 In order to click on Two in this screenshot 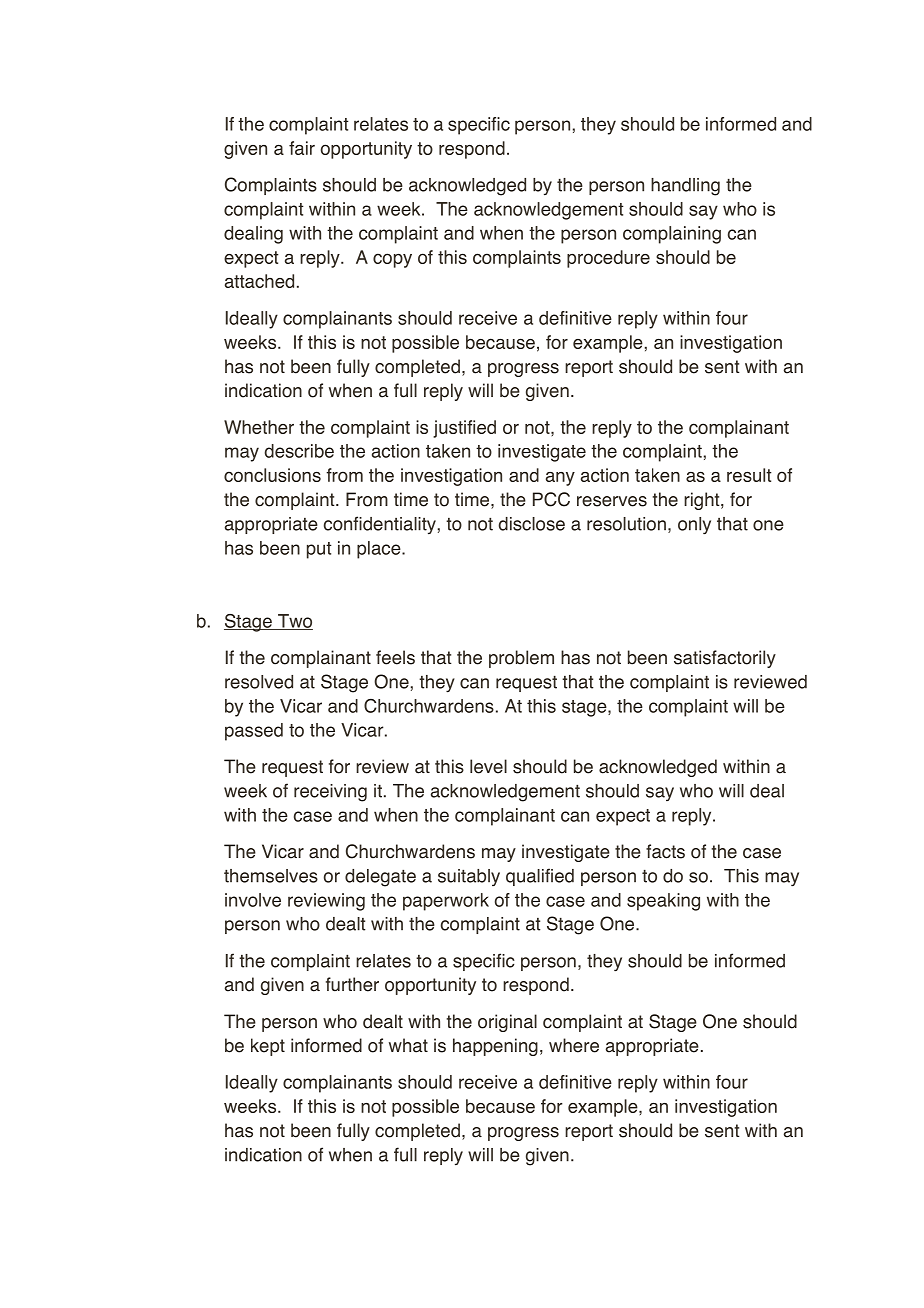, I will do `click(294, 622)`.
